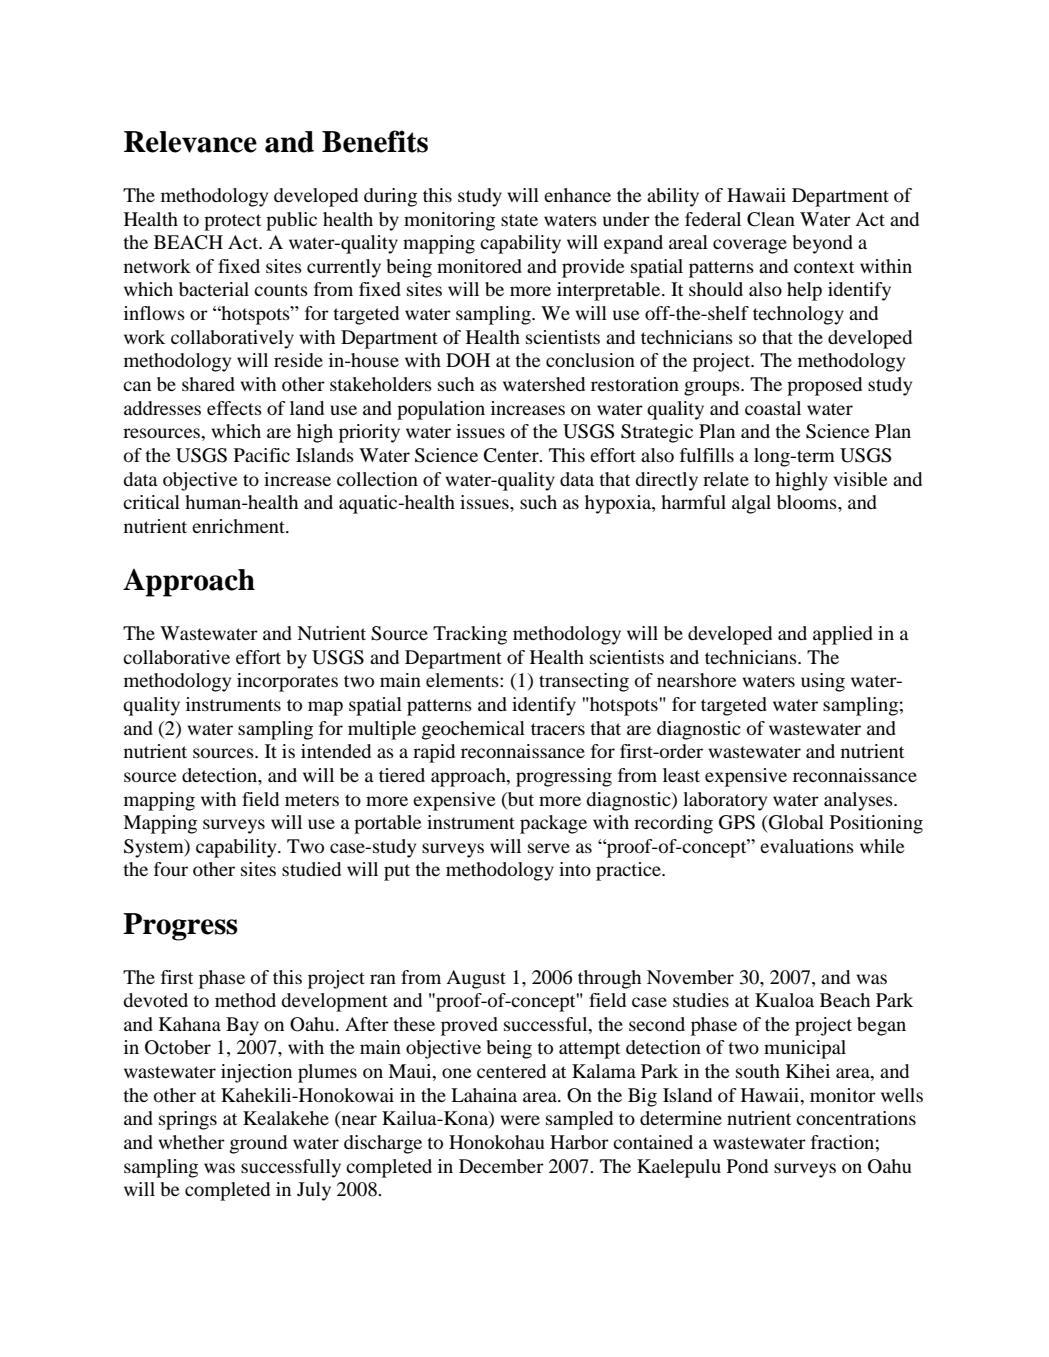 This screenshot has height=1357, width=1049. Describe the element at coordinates (577, 195) in the screenshot. I see `enhance` at that location.
